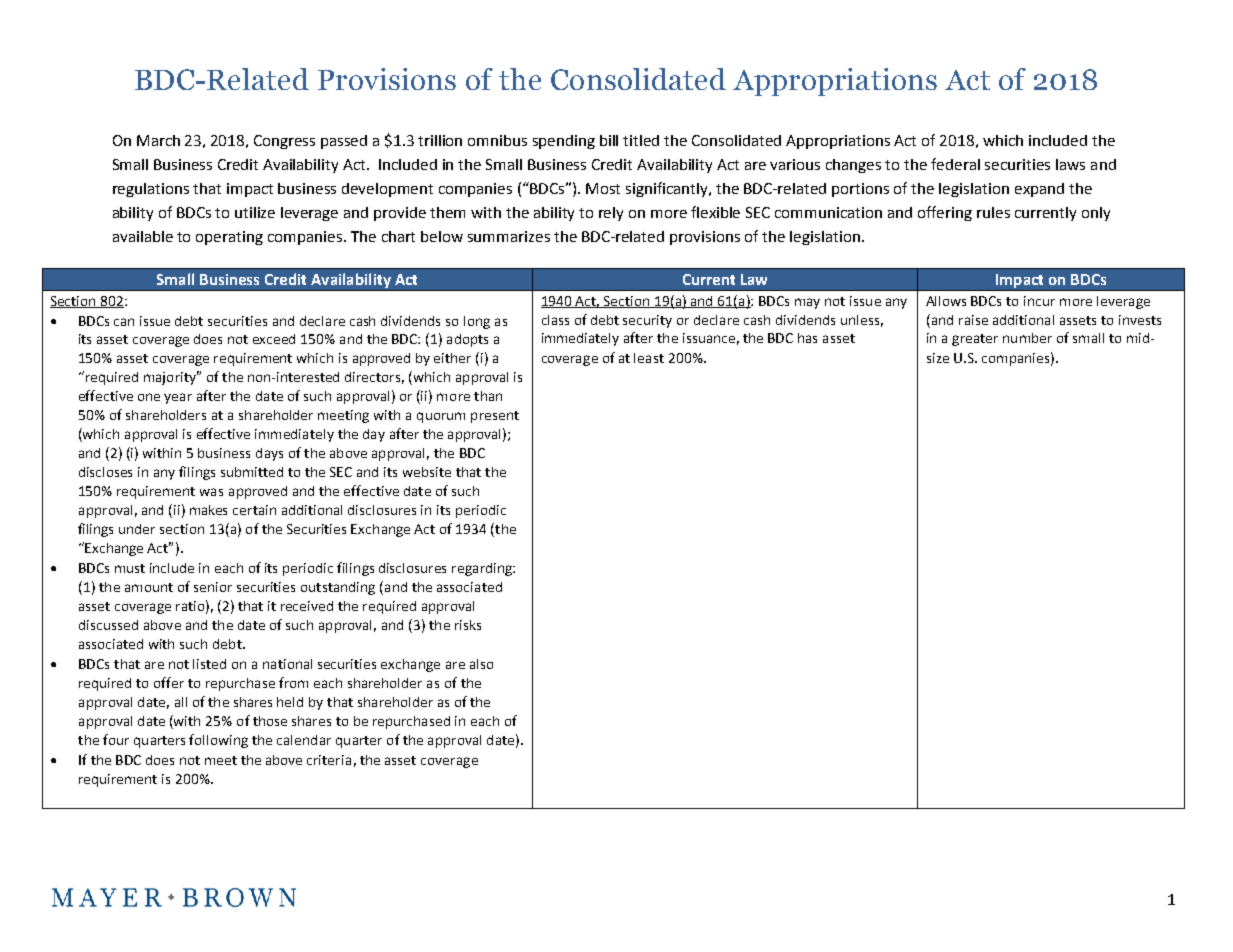  I want to click on days, so click(269, 454).
